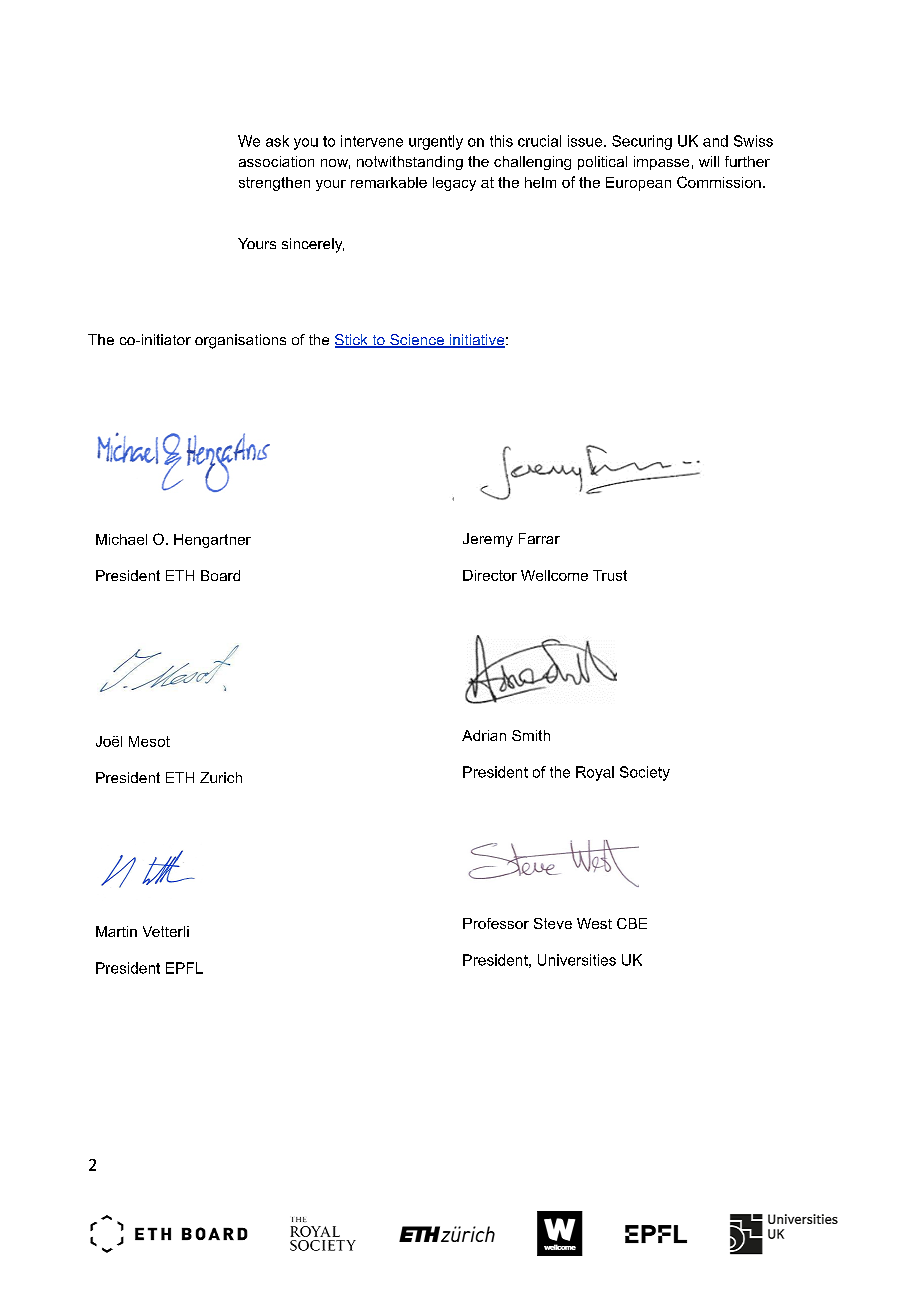  I want to click on Jeremy, so click(488, 540).
